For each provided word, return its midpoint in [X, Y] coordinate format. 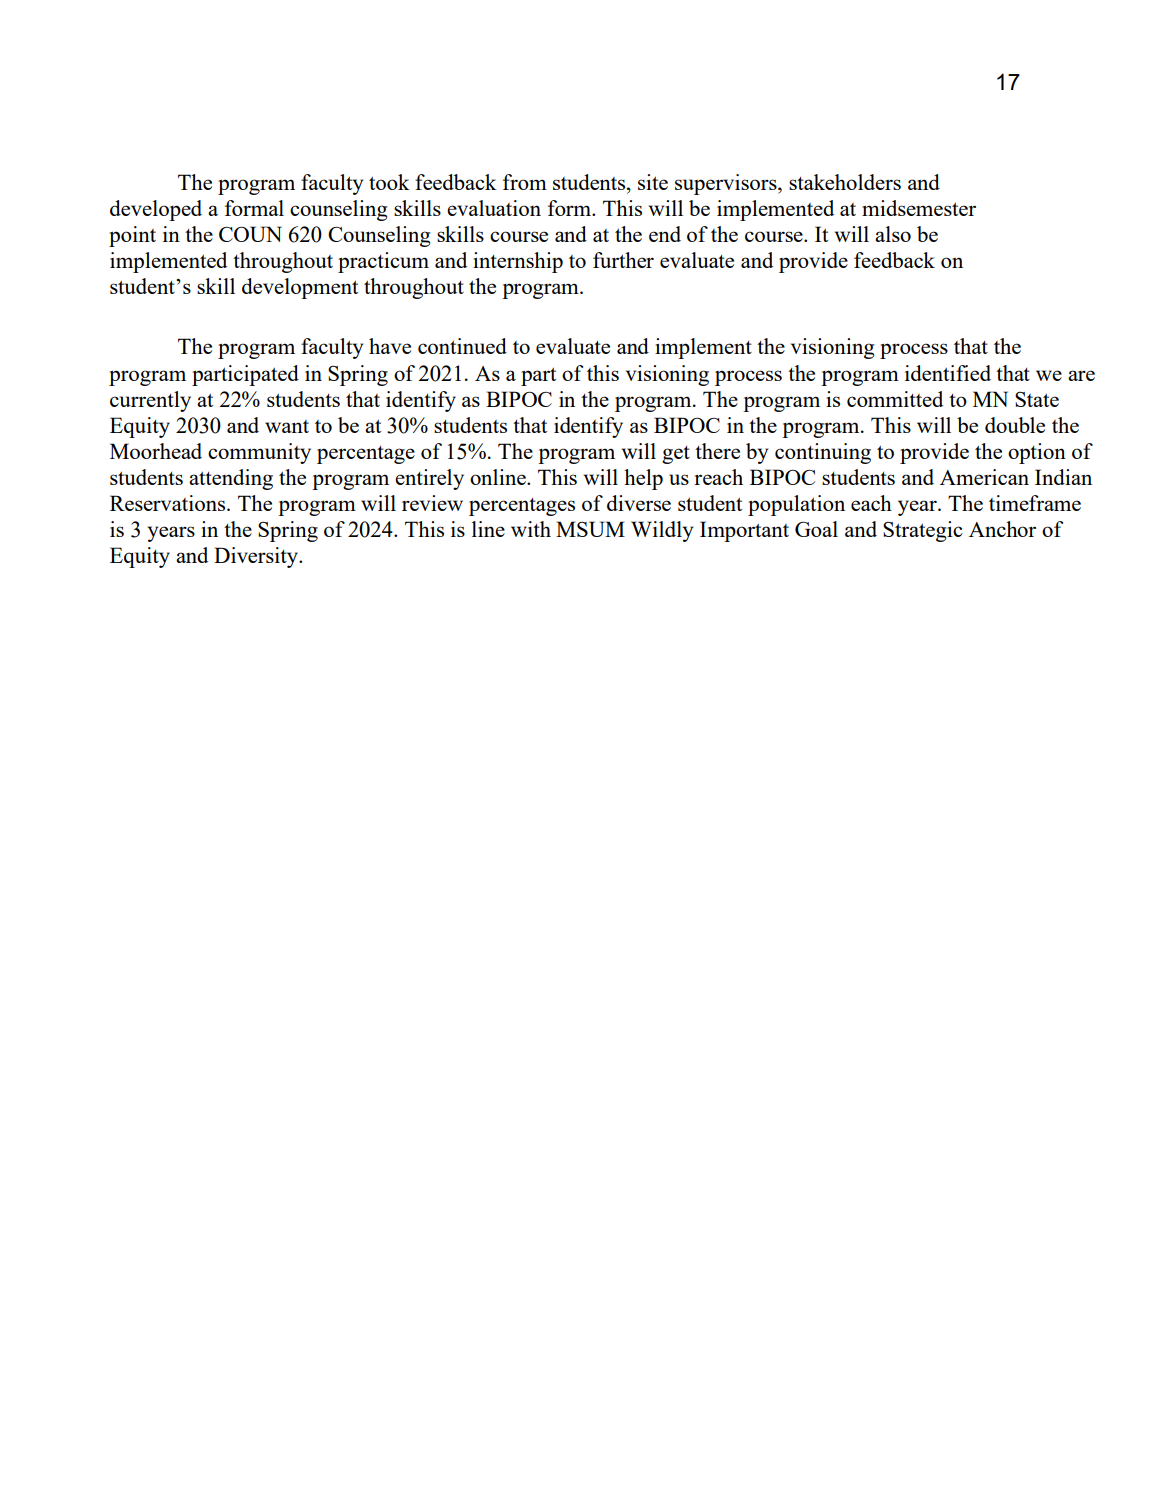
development [300, 288]
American [984, 477]
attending [231, 479]
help [643, 479]
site [653, 182]
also [893, 234]
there [717, 451]
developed [156, 210]
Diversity [257, 557]
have [390, 346]
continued [462, 346]
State [1037, 399]
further [623, 260]
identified [948, 373]
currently [150, 401]
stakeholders [845, 182]
